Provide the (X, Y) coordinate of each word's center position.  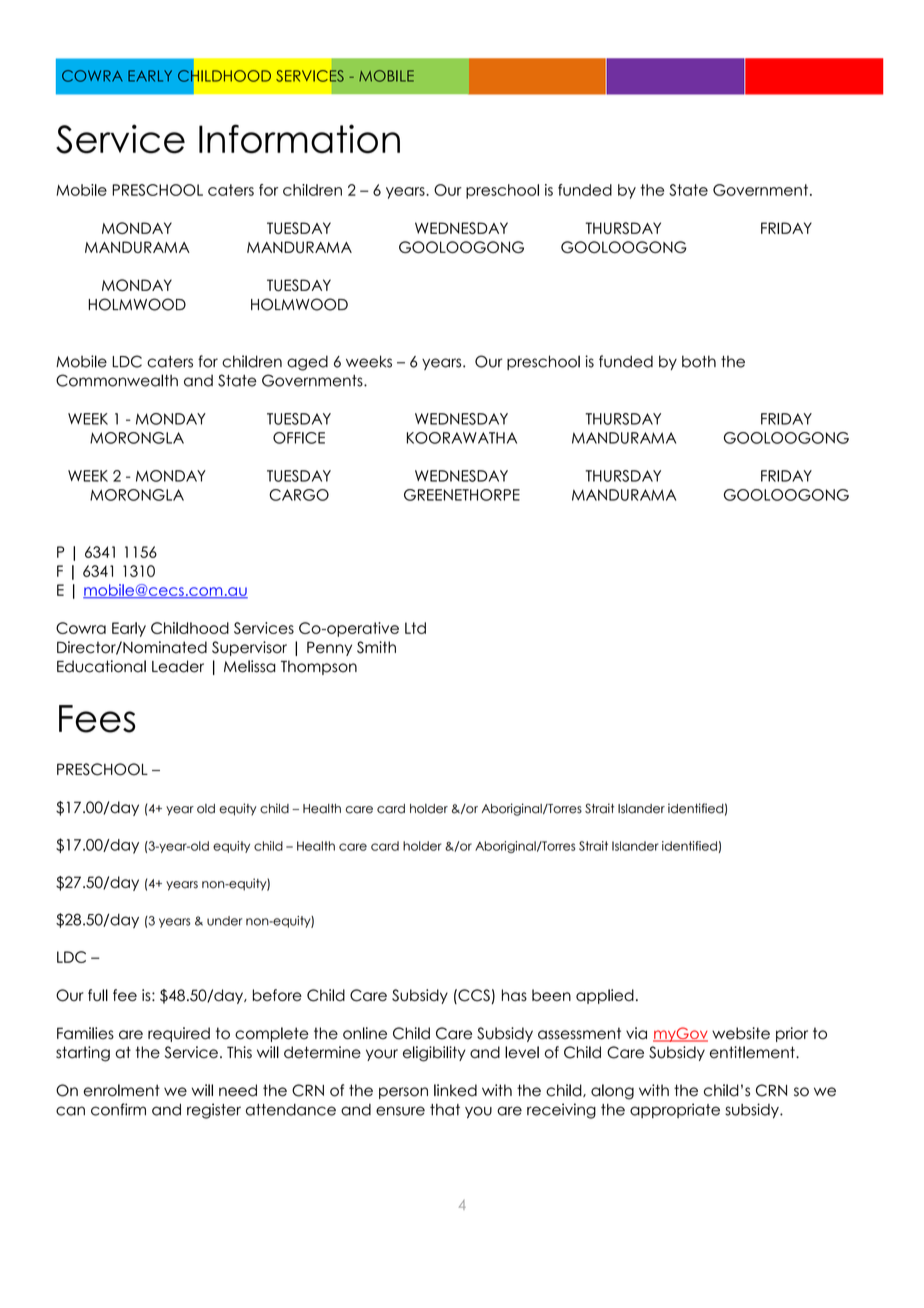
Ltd (415, 628)
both (699, 361)
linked (455, 1090)
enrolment (122, 1090)
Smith (376, 647)
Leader (178, 666)
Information (299, 139)
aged (307, 363)
